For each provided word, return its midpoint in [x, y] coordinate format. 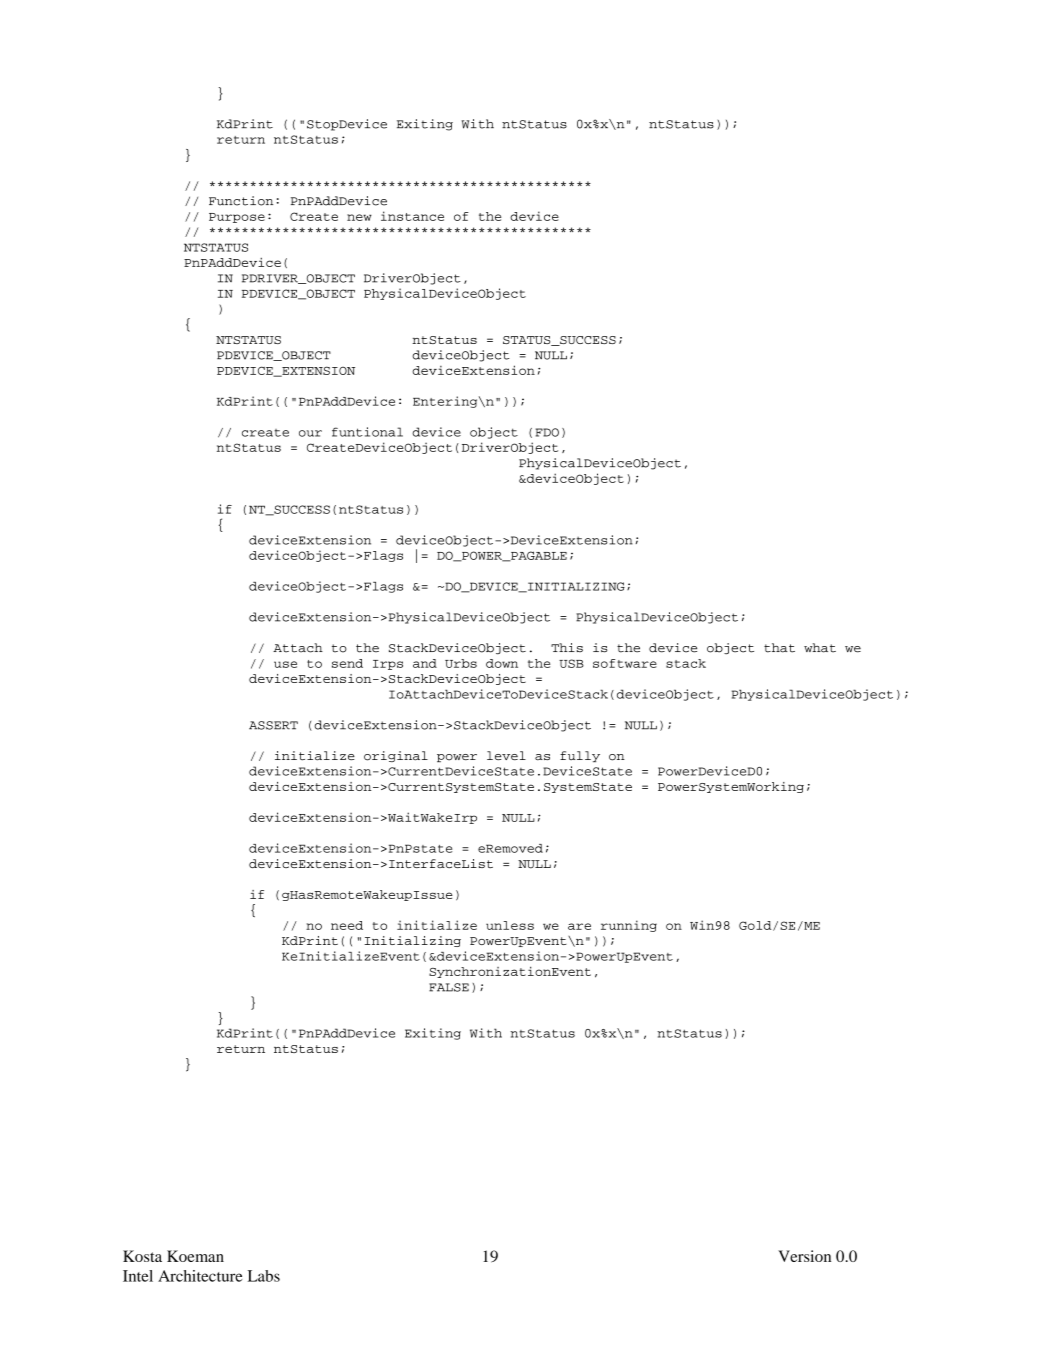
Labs [264, 1276]
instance [412, 216]
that [779, 648]
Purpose [237, 218]
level [506, 755]
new [359, 217]
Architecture [200, 1276]
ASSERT [273, 725]
